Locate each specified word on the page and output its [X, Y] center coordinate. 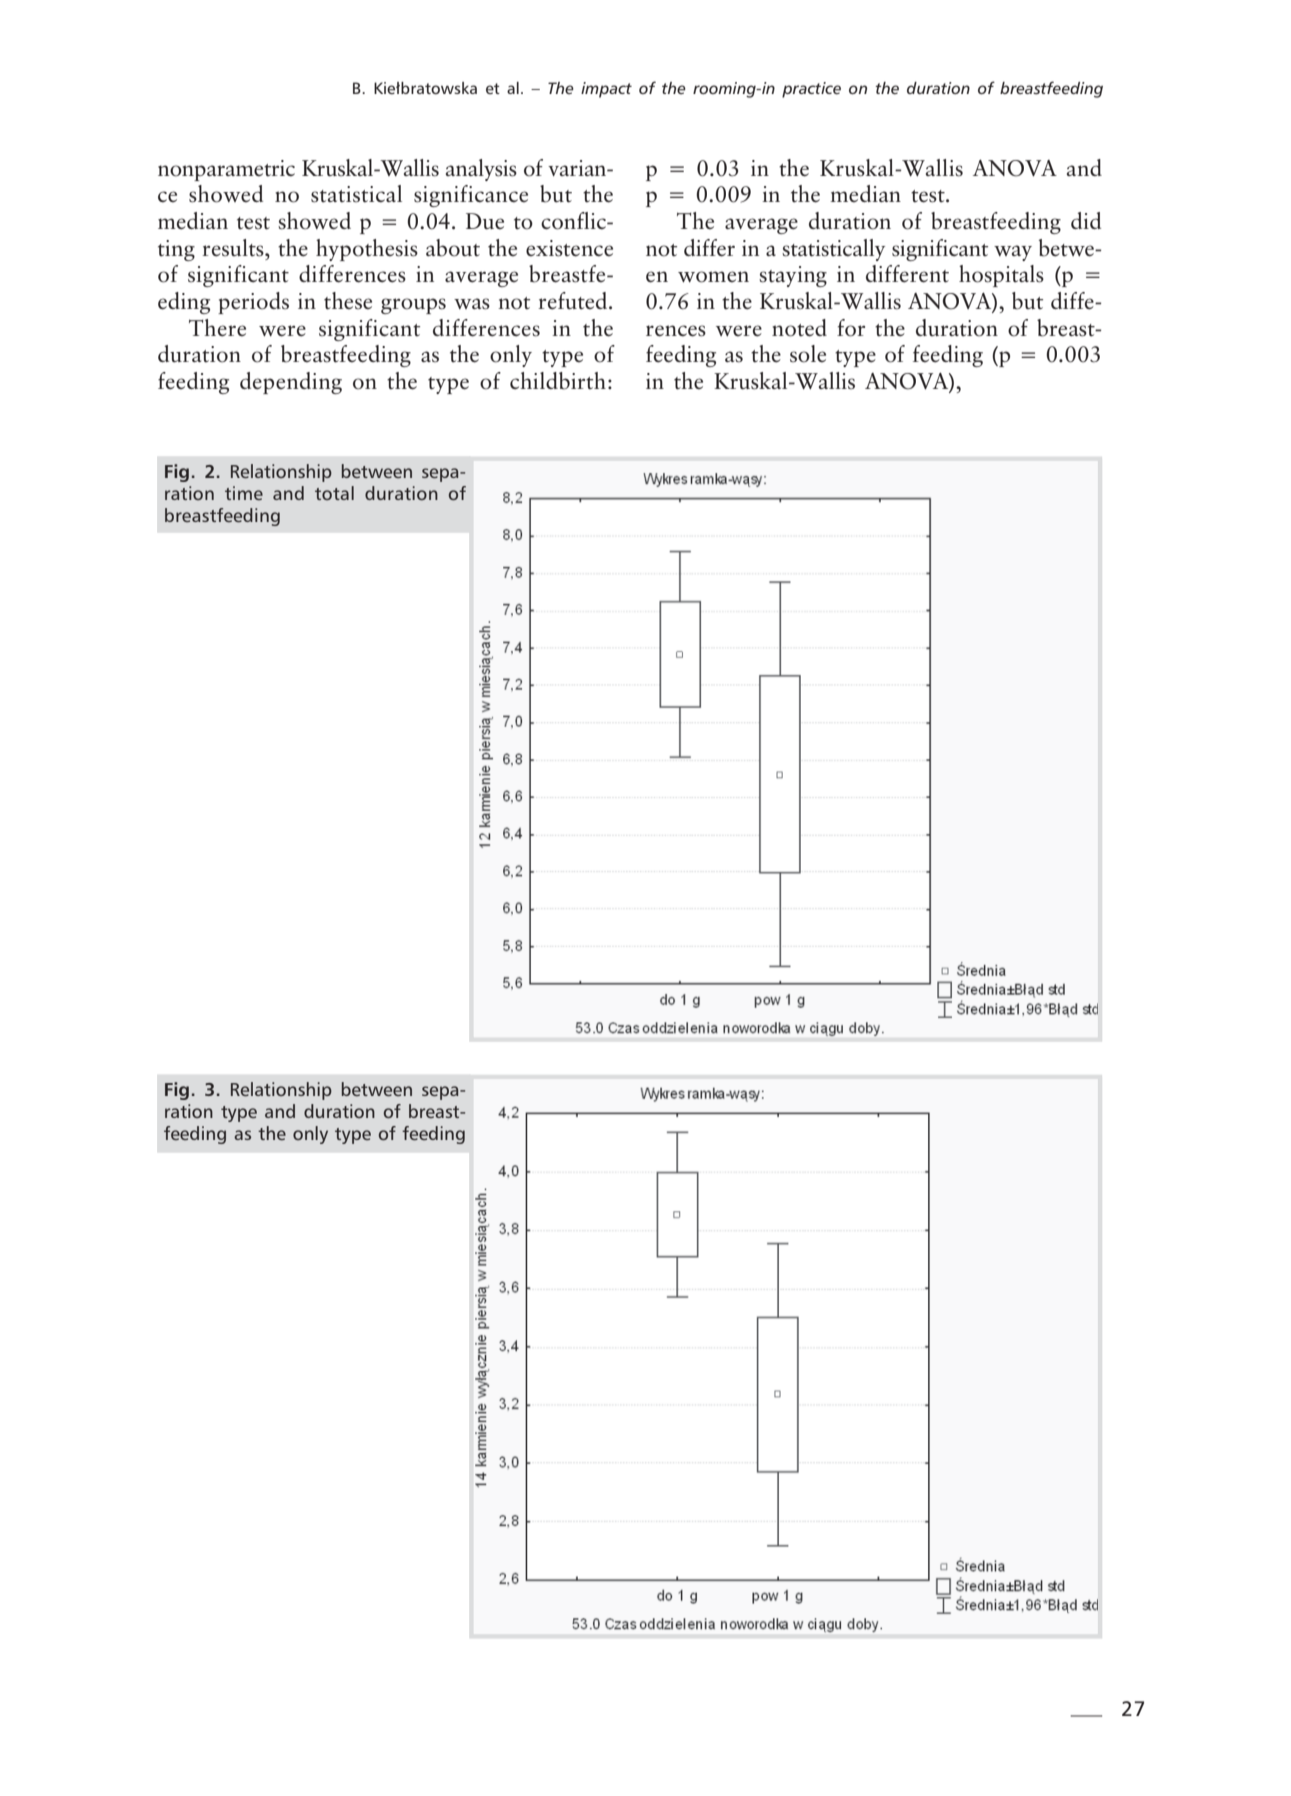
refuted [574, 301]
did [1086, 220]
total [334, 493]
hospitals [1001, 276]
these [348, 301]
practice [811, 90]
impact [606, 90]
